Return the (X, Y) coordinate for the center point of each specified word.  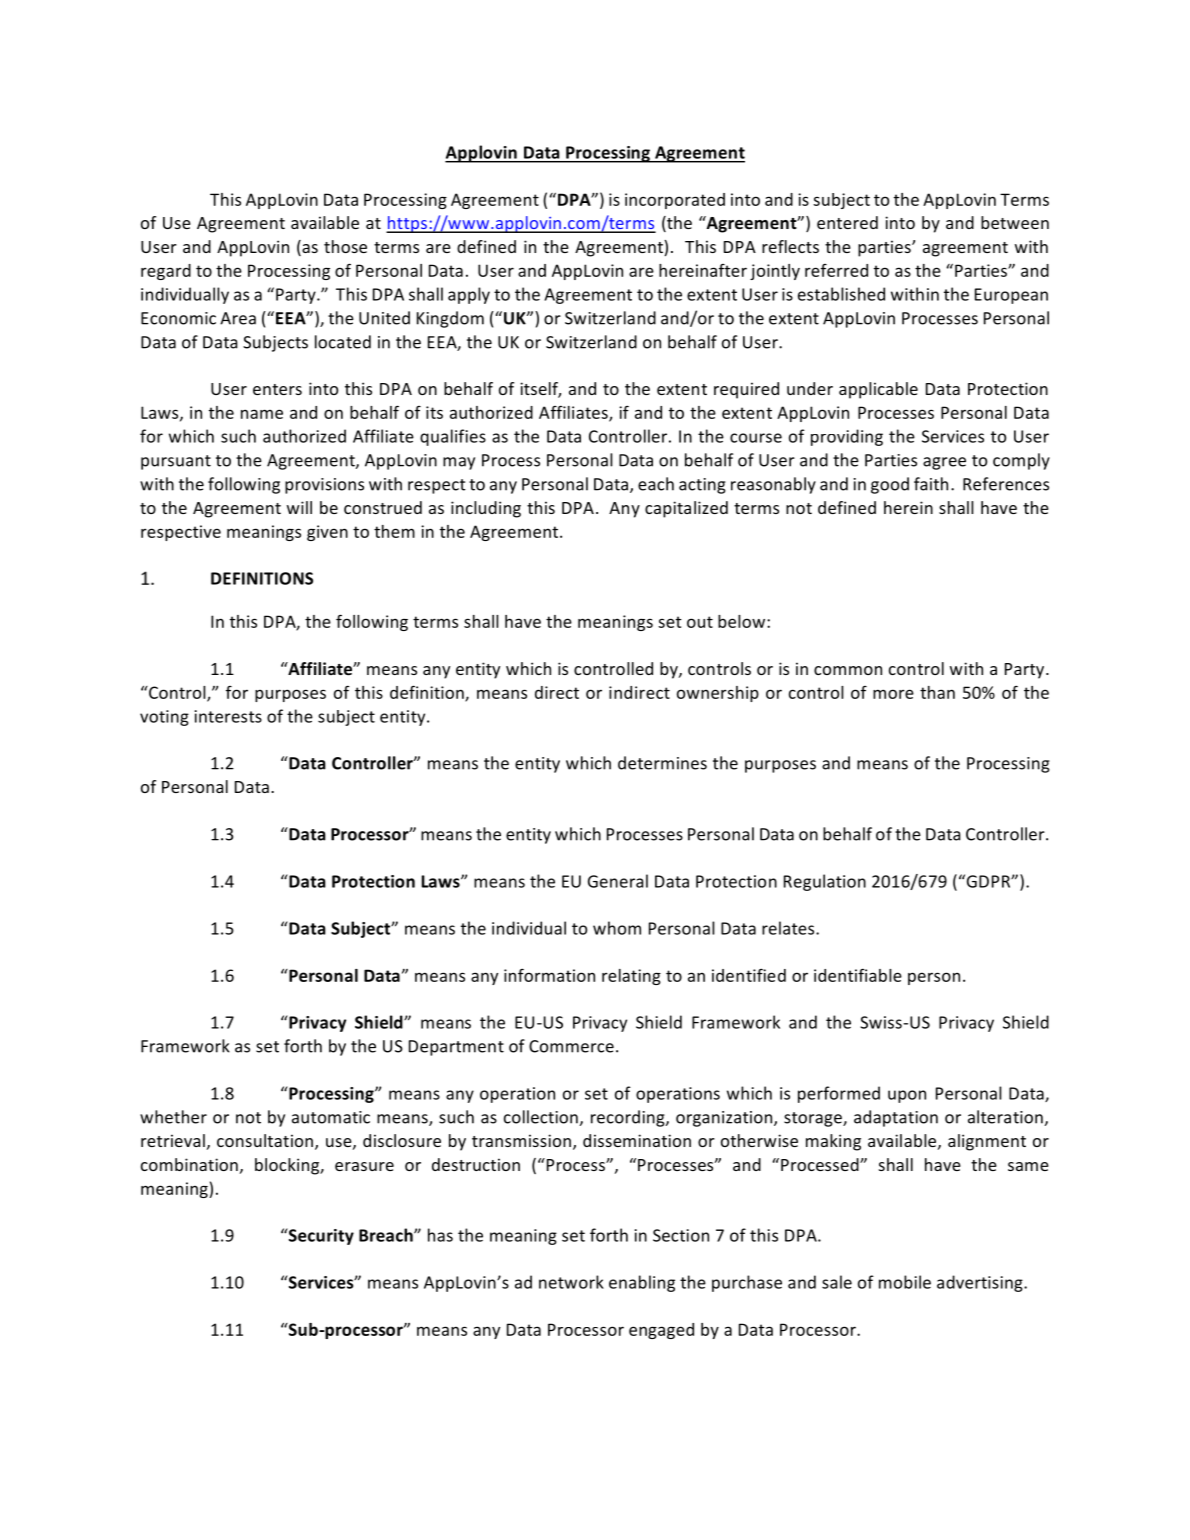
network (571, 1282)
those (345, 246)
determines (662, 763)
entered (847, 222)
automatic (331, 1117)
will (299, 507)
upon (907, 1096)
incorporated (675, 201)
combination (189, 1164)
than (937, 692)
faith (931, 484)
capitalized (686, 509)
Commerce (571, 1046)
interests (228, 716)
